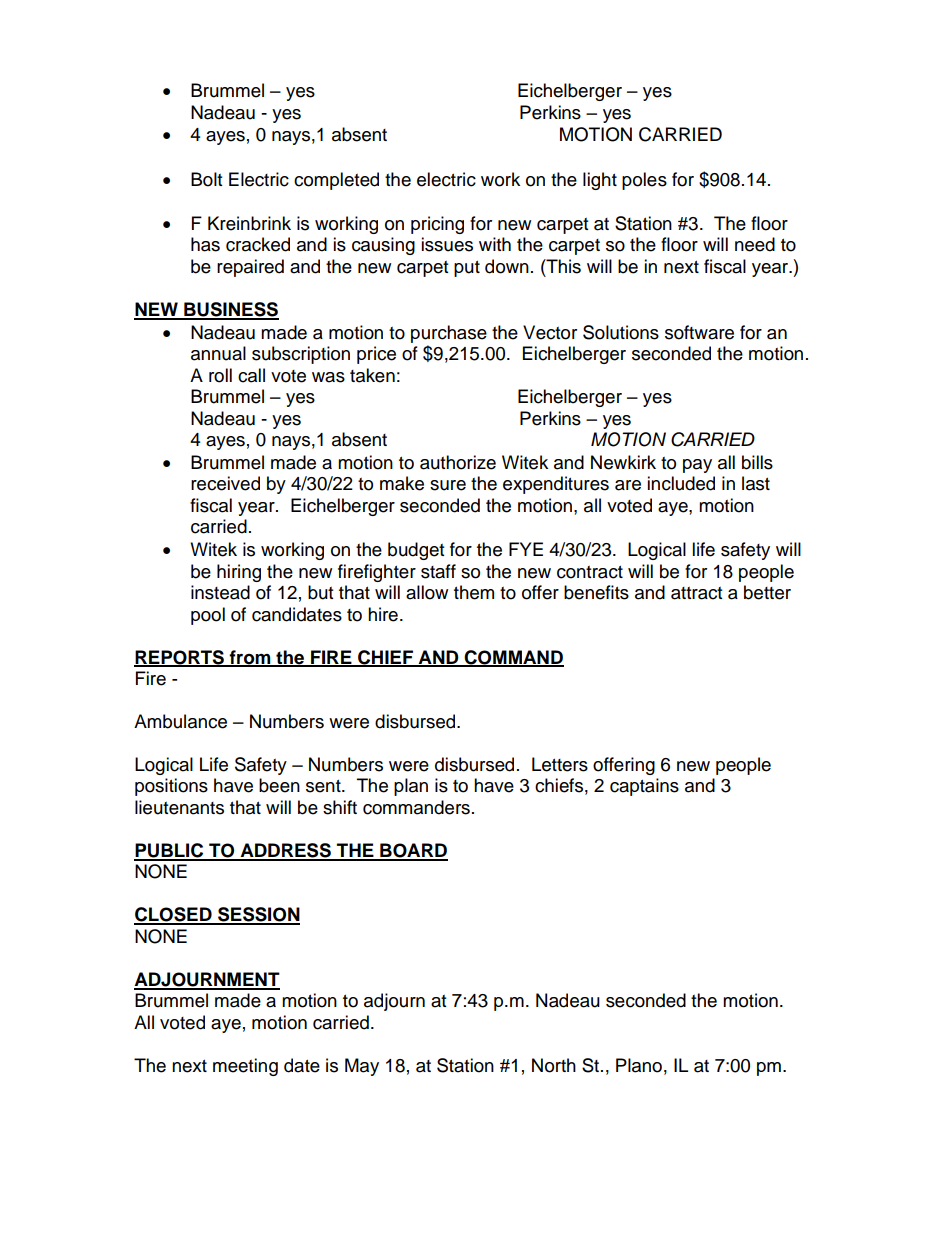  I want to click on poles, so click(644, 181).
